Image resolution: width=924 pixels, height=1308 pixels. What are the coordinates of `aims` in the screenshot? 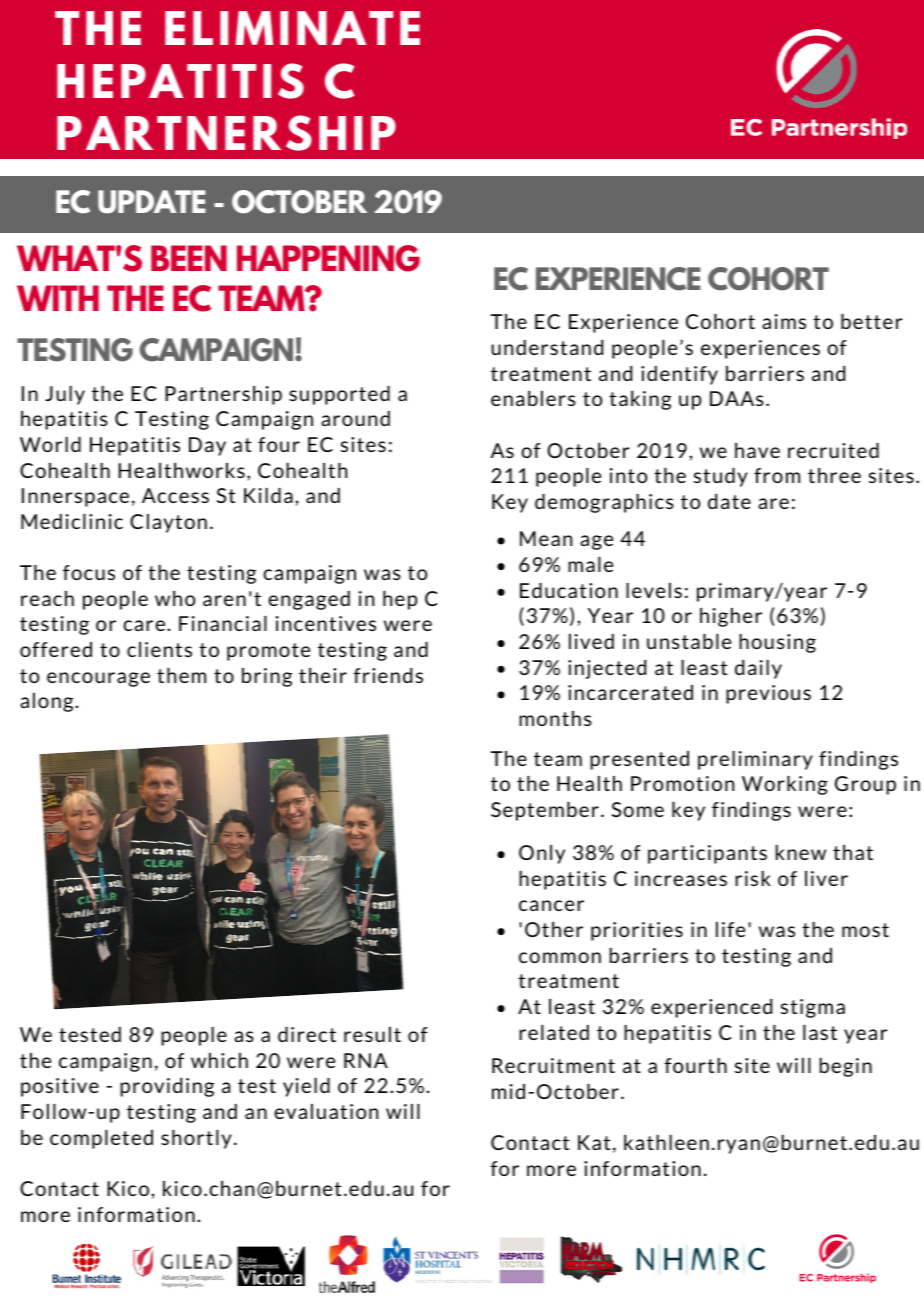 It's located at (784, 321).
